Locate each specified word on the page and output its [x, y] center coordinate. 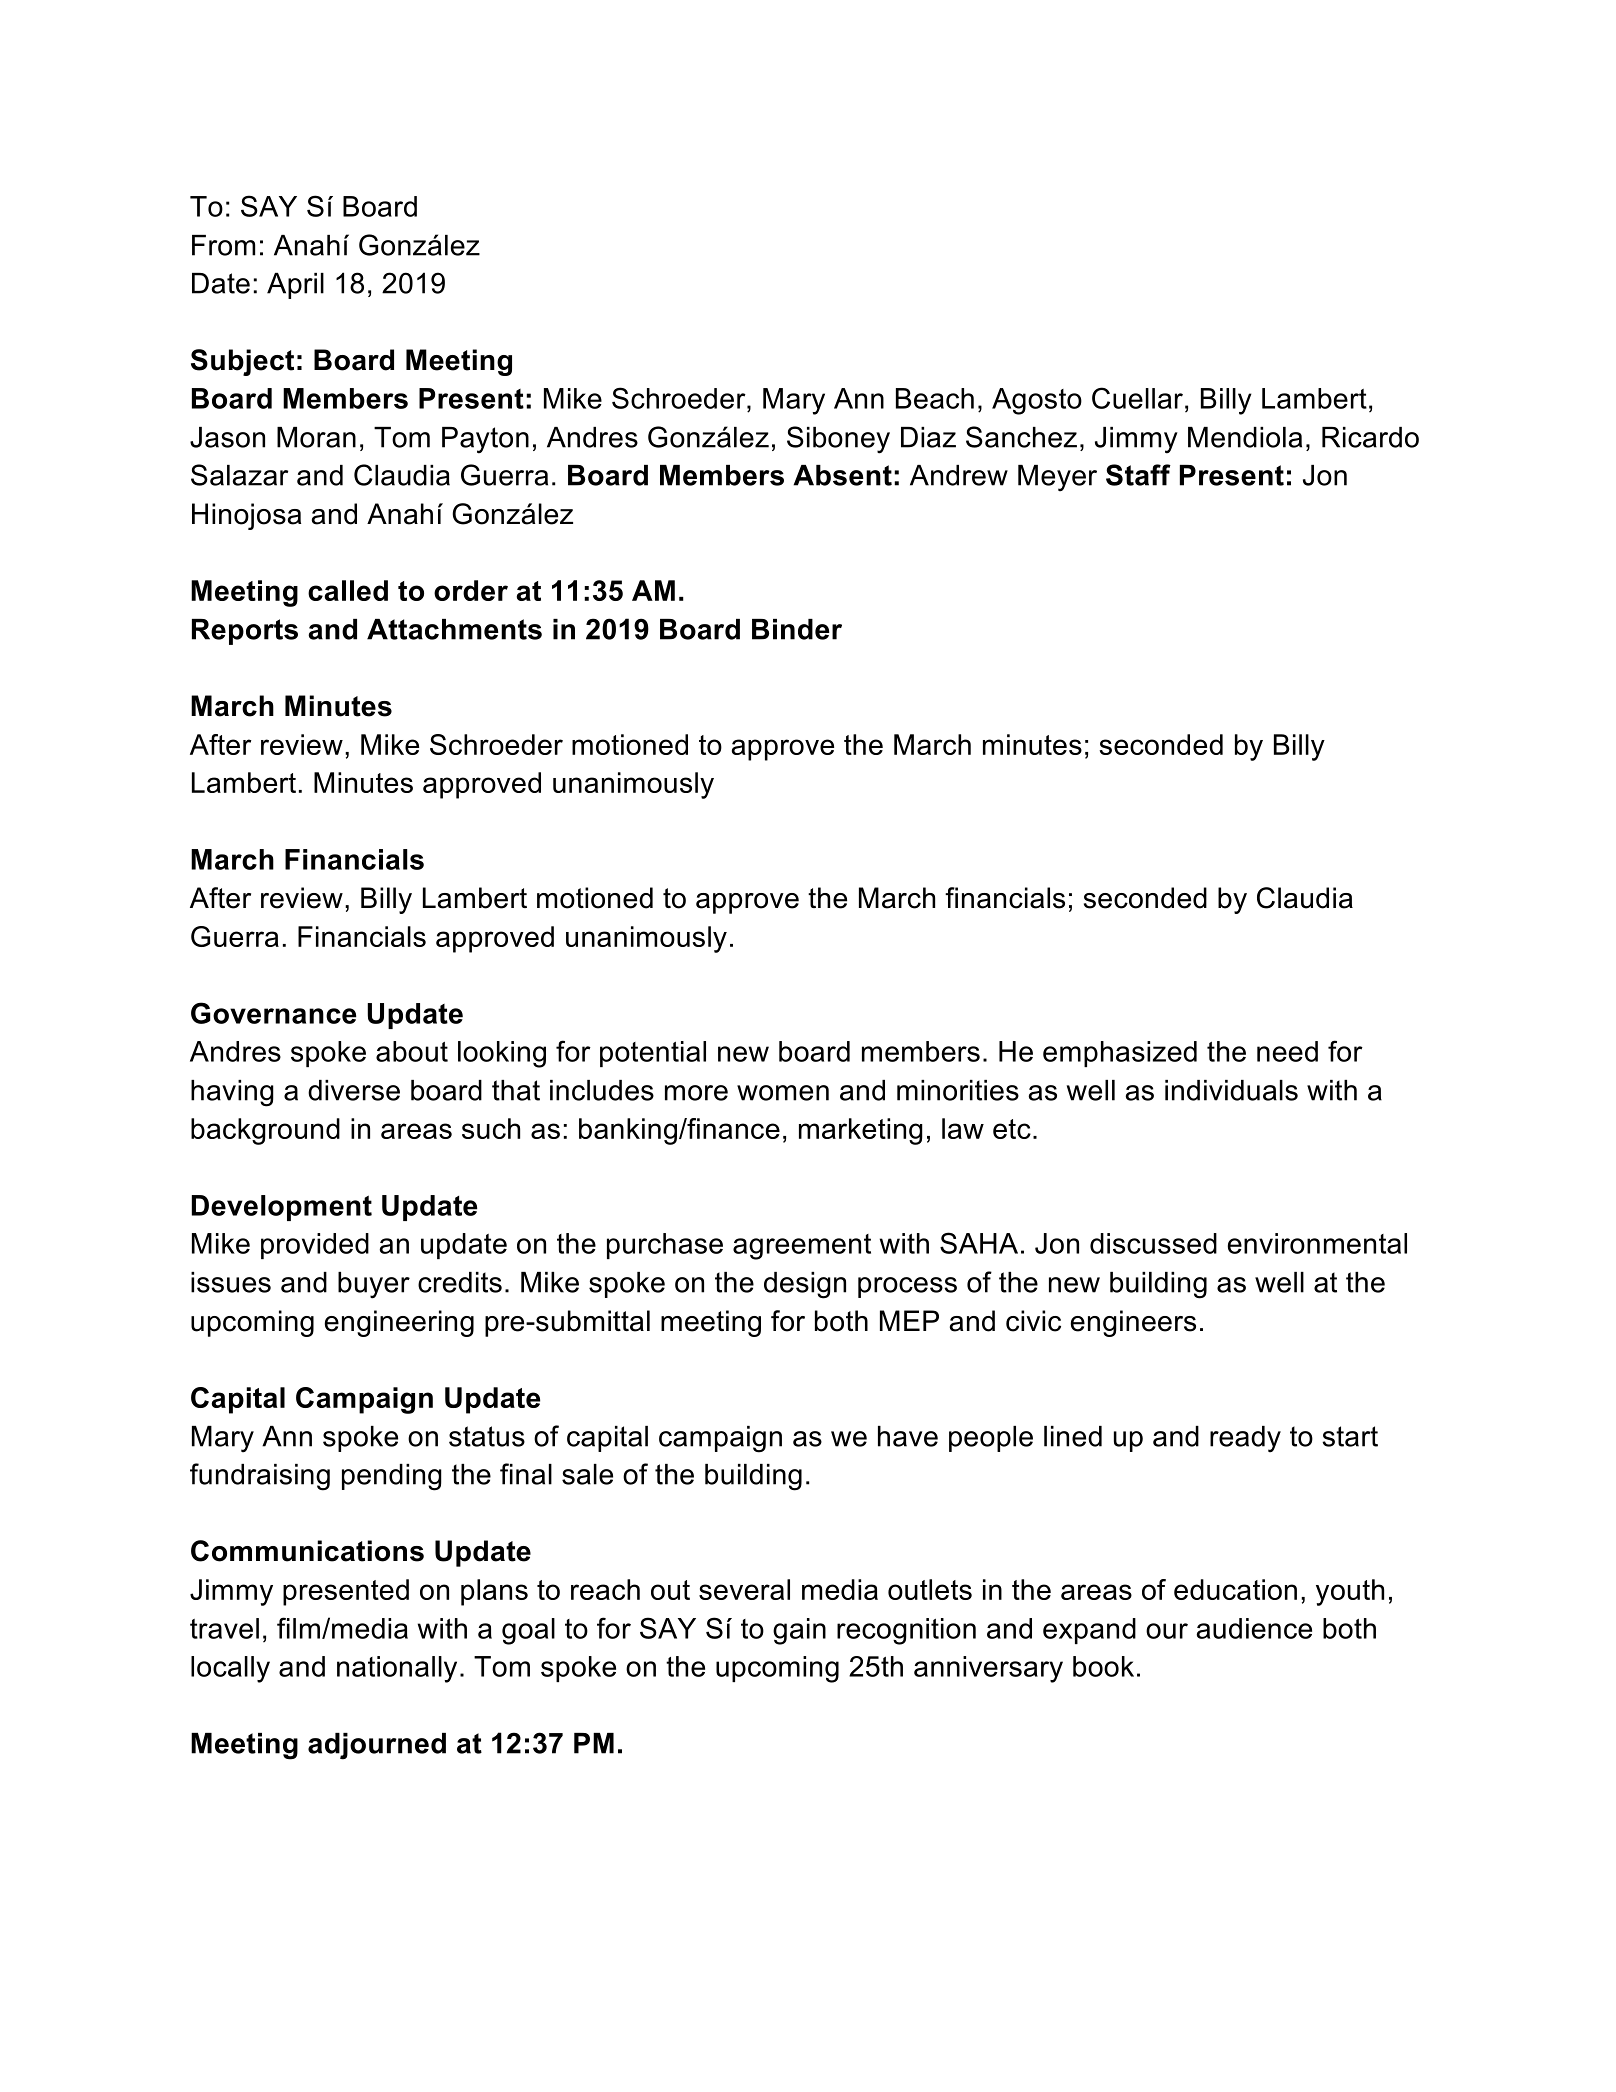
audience [1254, 1628]
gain [799, 1631]
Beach [935, 398]
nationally [397, 1669]
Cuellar [1137, 398]
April [295, 286]
